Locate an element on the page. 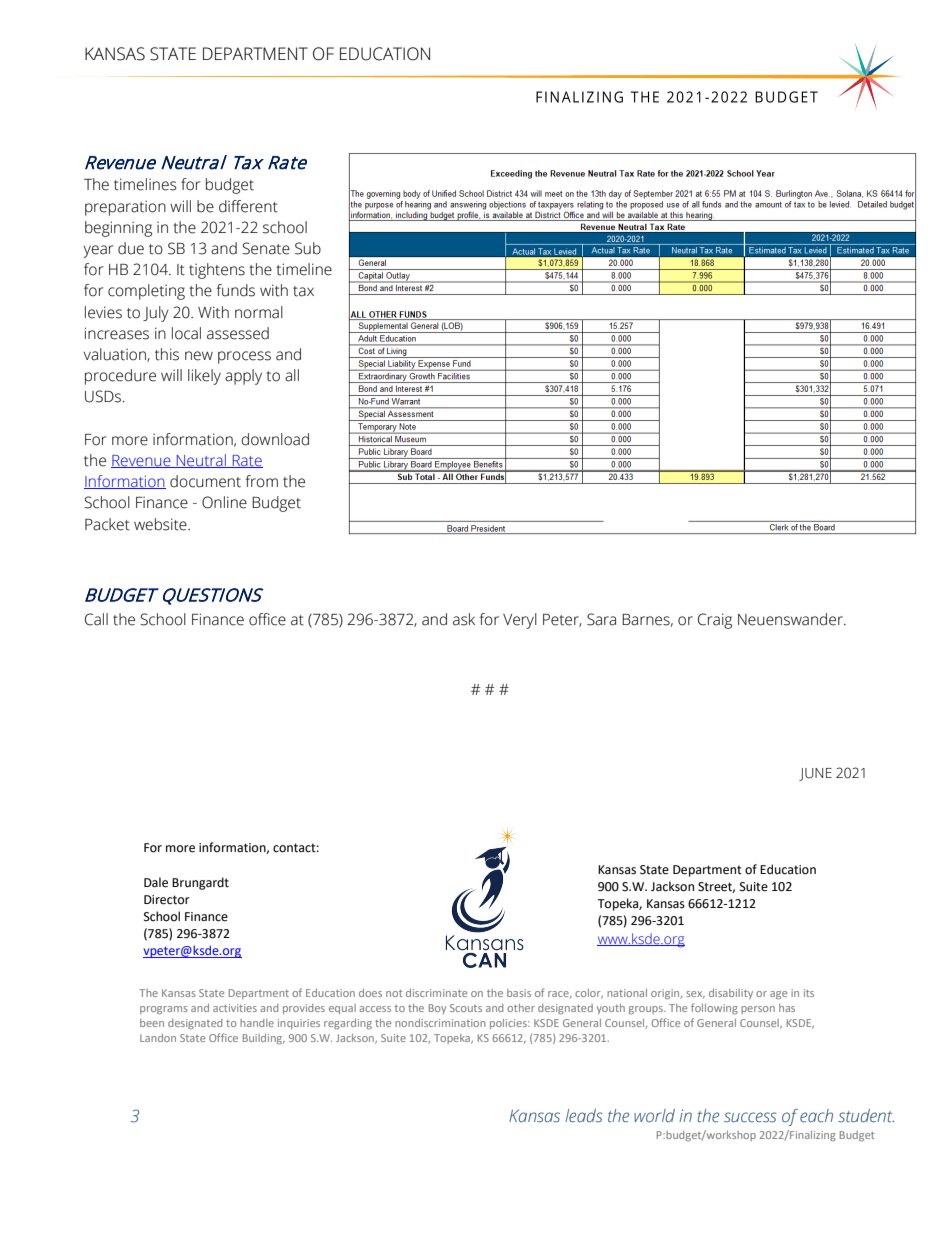 Image resolution: width=952 pixels, height=1233 pixels. Dale is located at coordinates (156, 882).
